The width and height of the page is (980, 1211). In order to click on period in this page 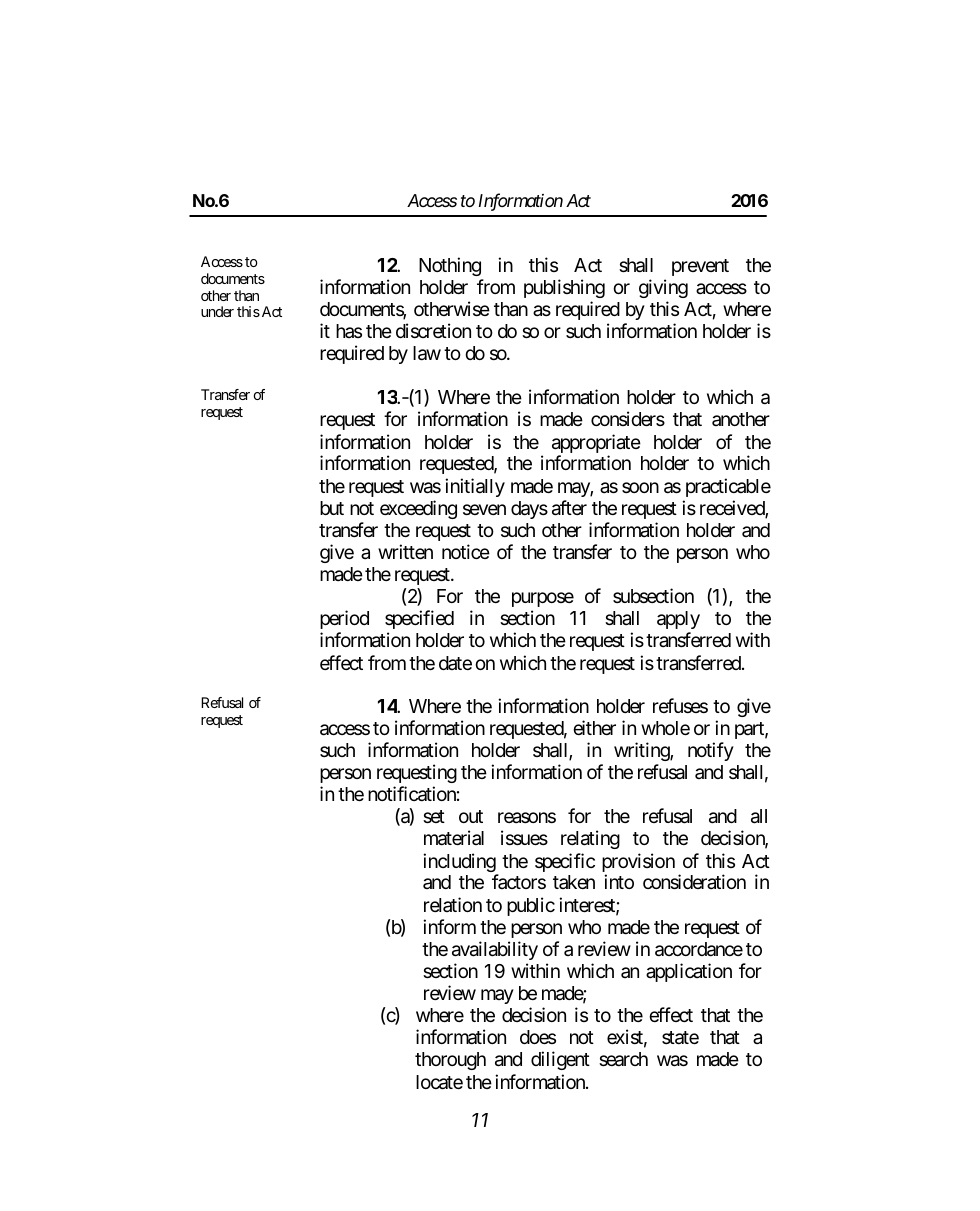, I will do `click(344, 619)`.
